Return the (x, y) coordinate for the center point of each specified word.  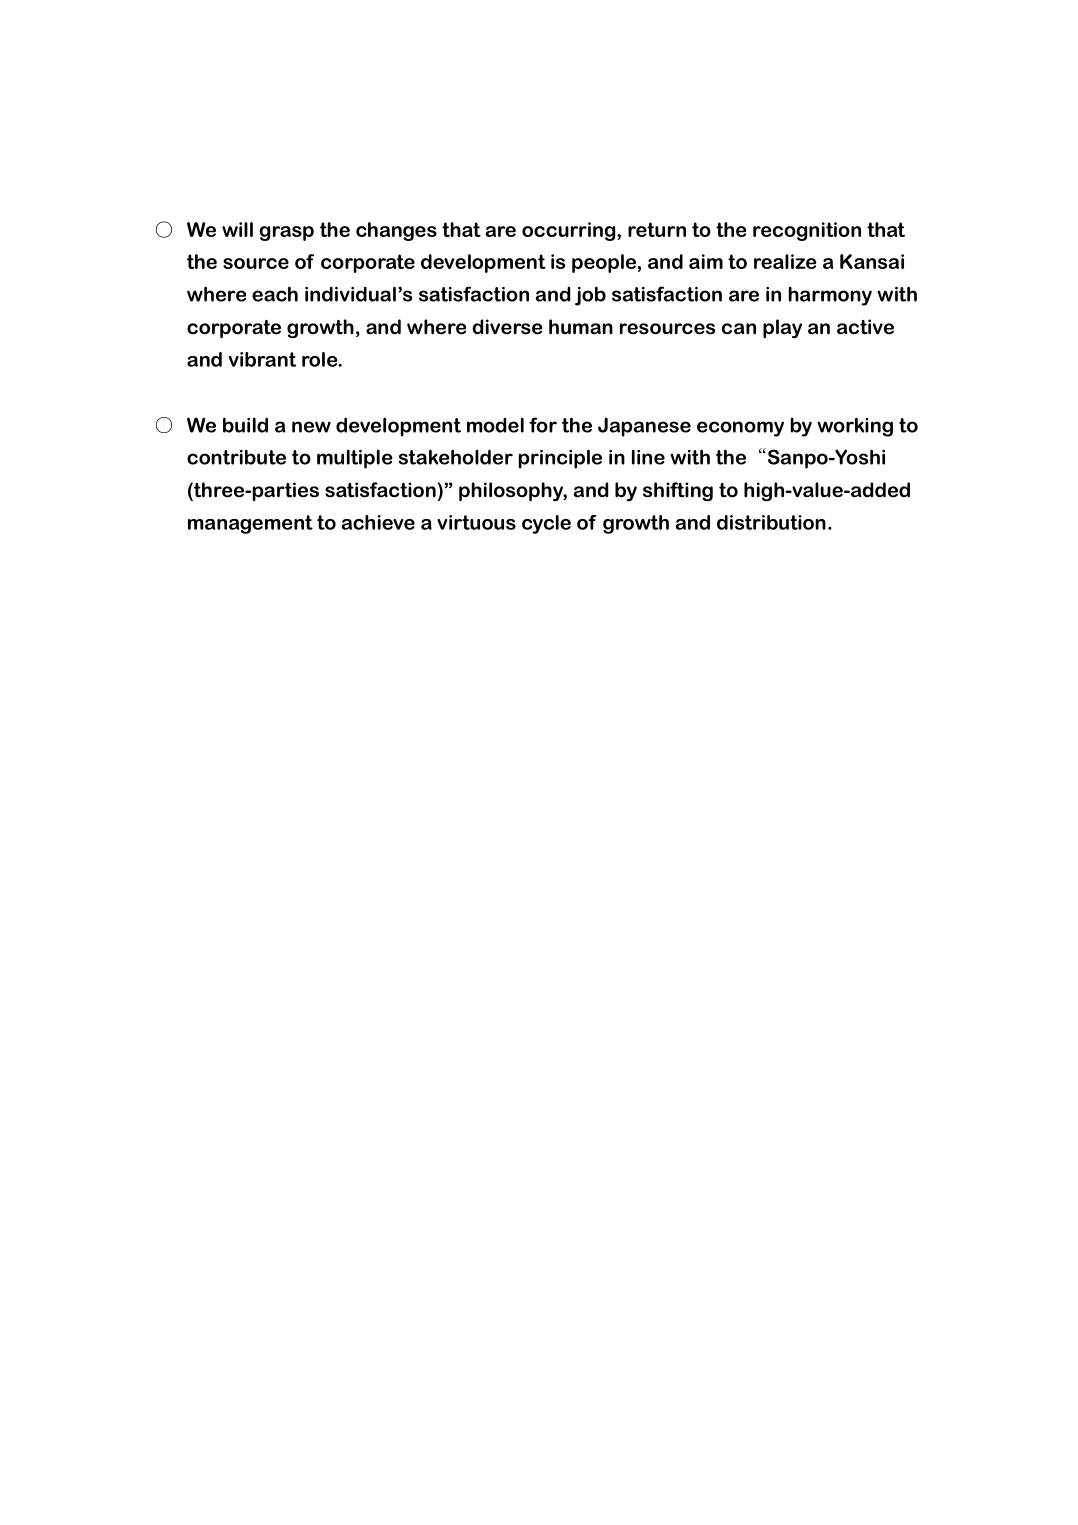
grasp (286, 233)
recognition (807, 231)
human (581, 327)
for (543, 425)
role (321, 359)
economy (740, 429)
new (311, 427)
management (250, 524)
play (782, 328)
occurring (570, 231)
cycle (546, 524)
